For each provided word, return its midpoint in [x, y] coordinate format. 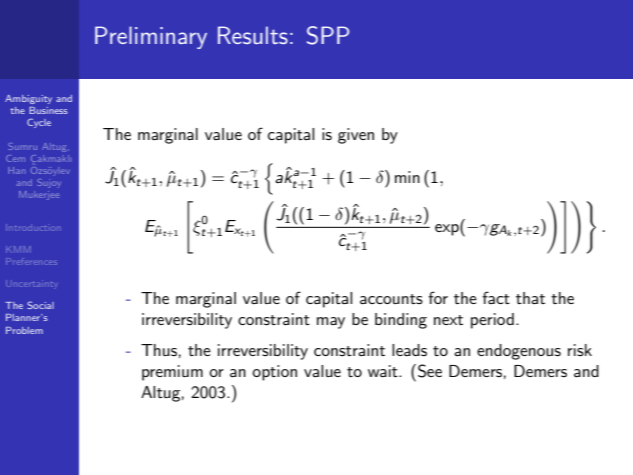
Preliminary [151, 37]
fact [496, 297]
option [274, 373]
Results [253, 35]
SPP [328, 35]
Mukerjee [39, 195]
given [356, 136]
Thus [159, 350]
